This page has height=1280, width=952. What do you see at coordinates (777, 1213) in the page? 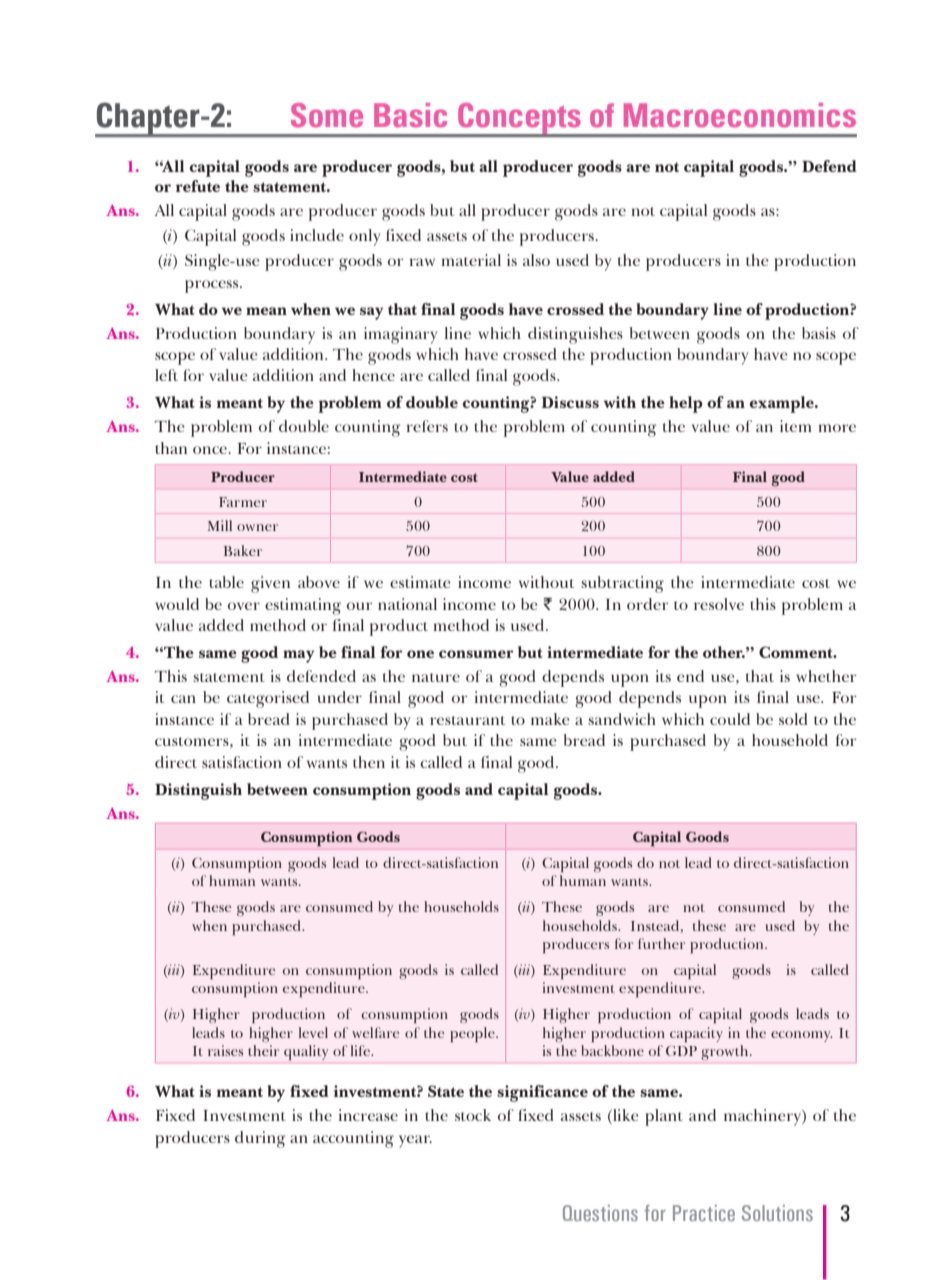
I see `Solutions` at bounding box center [777, 1213].
